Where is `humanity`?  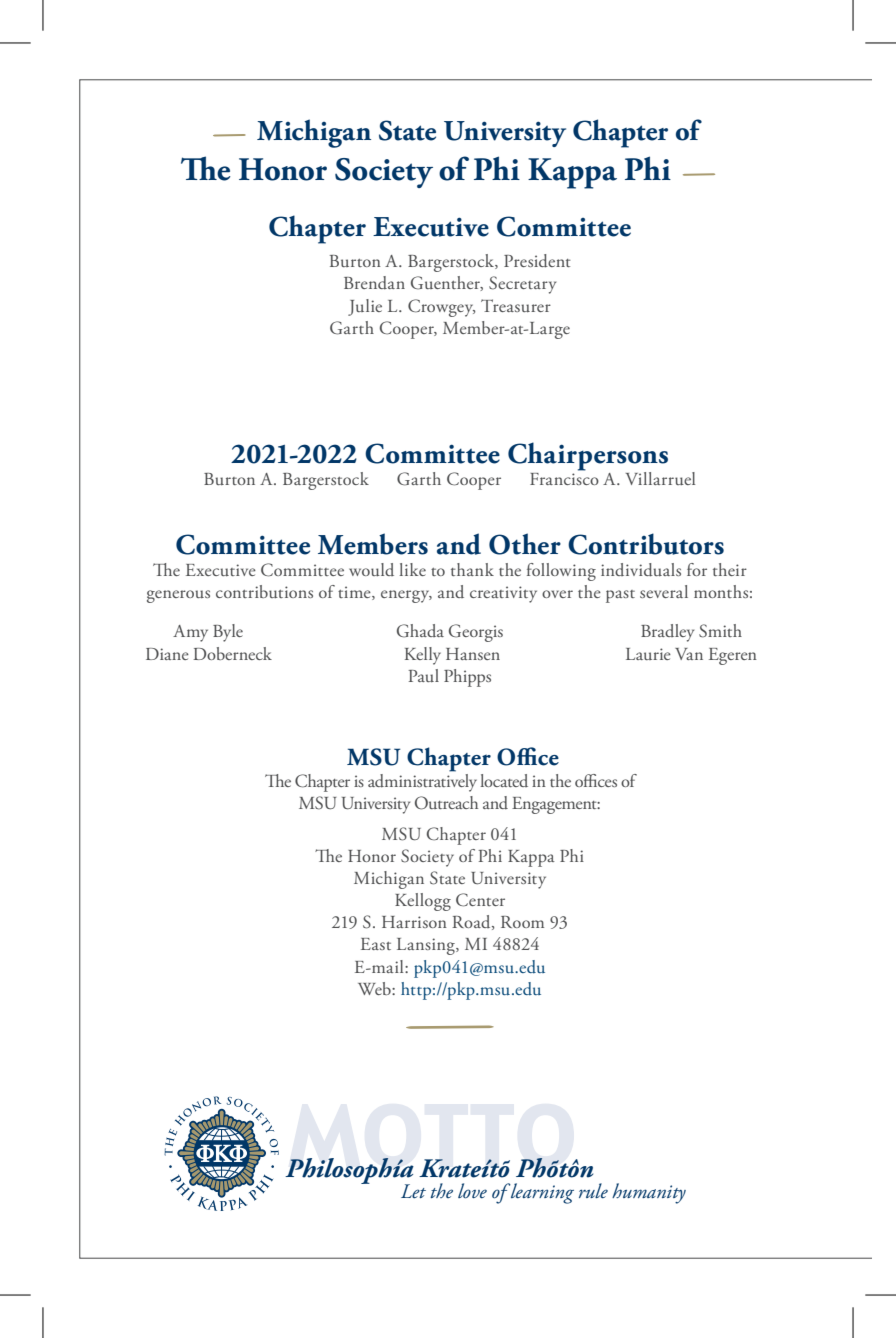 humanity is located at coordinates (649, 1193).
